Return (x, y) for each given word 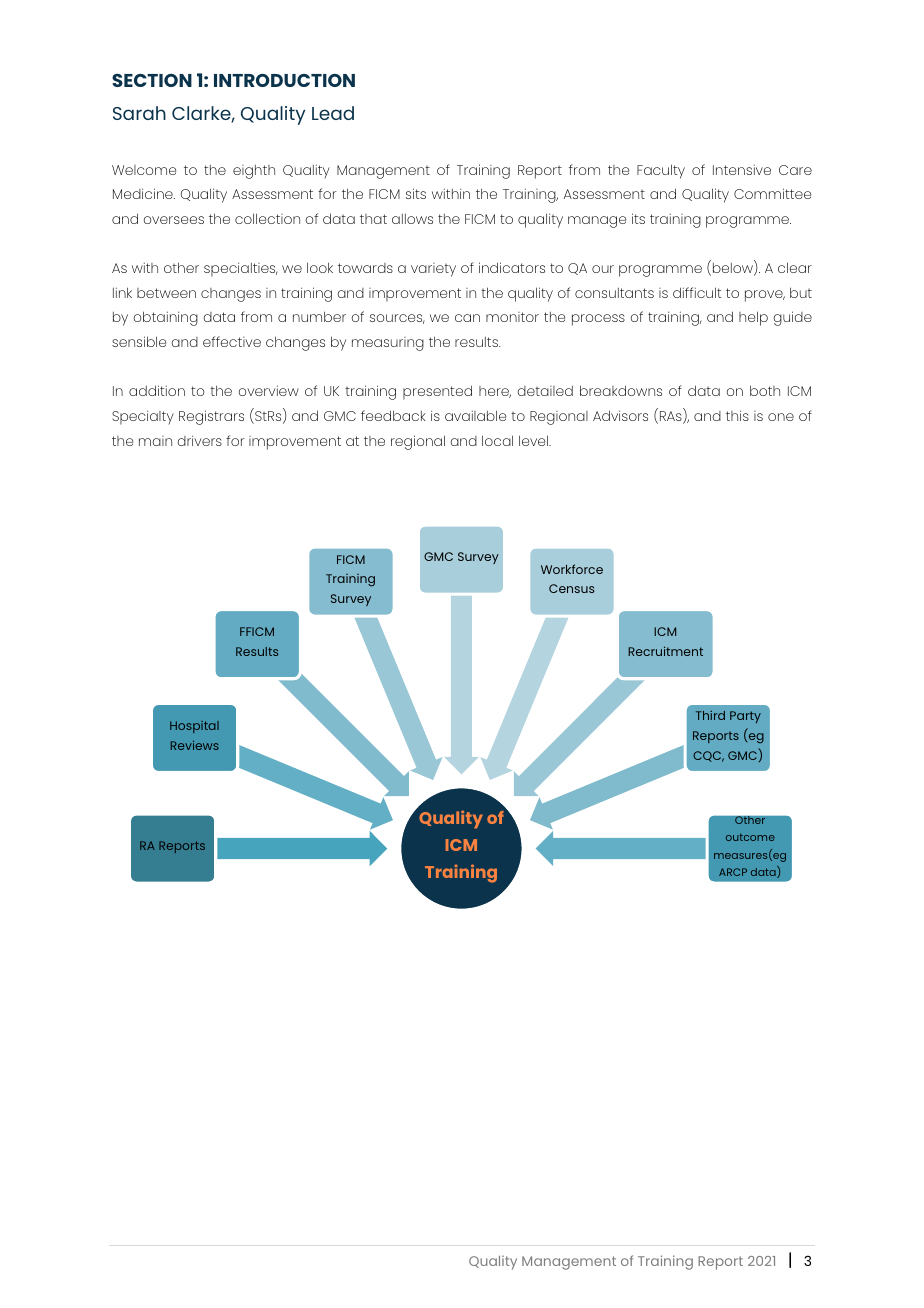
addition (157, 390)
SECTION (152, 80)
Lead (333, 113)
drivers (199, 440)
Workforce (572, 569)
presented (437, 392)
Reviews (195, 745)
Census (572, 588)
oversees (173, 220)
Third (710, 715)
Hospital (194, 727)
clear (795, 267)
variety (433, 270)
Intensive (742, 169)
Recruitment (665, 651)
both (765, 390)
